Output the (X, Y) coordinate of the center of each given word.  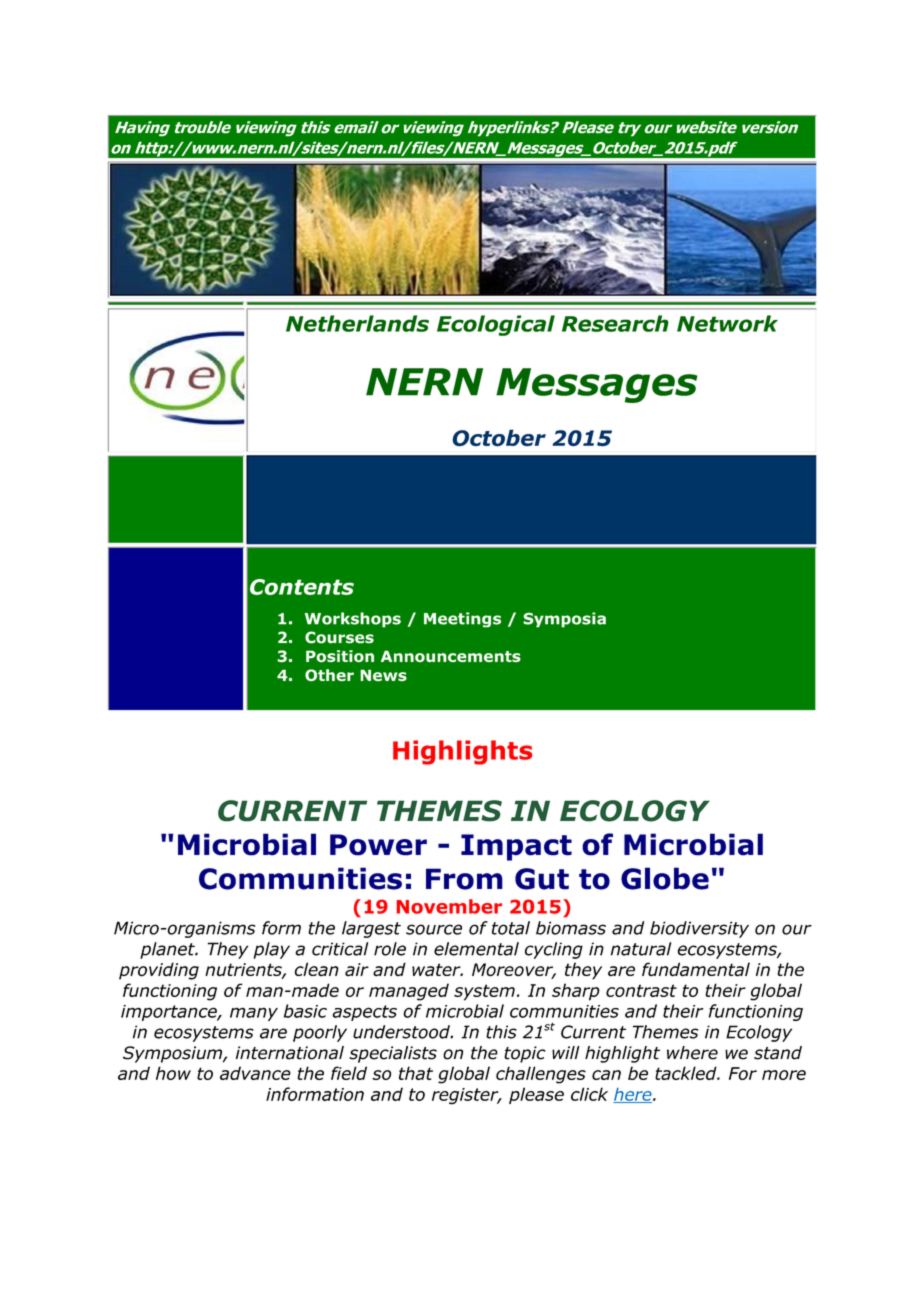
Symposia (564, 620)
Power (378, 845)
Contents (302, 587)
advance (255, 1073)
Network (727, 323)
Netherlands (357, 323)
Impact (516, 847)
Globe (665, 878)
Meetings (462, 620)
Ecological (496, 325)
